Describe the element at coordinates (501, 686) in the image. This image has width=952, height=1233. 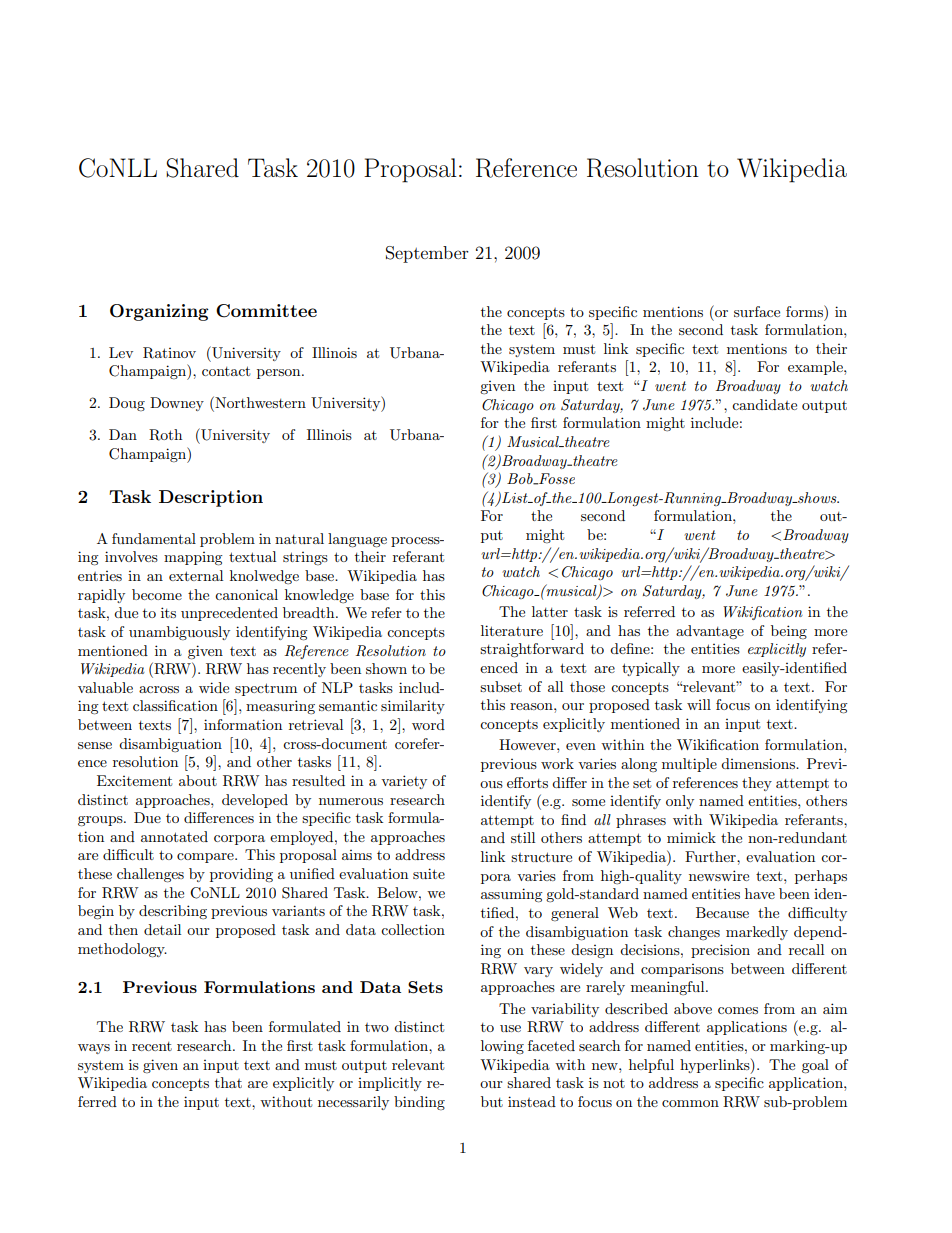
I see `subset` at that location.
